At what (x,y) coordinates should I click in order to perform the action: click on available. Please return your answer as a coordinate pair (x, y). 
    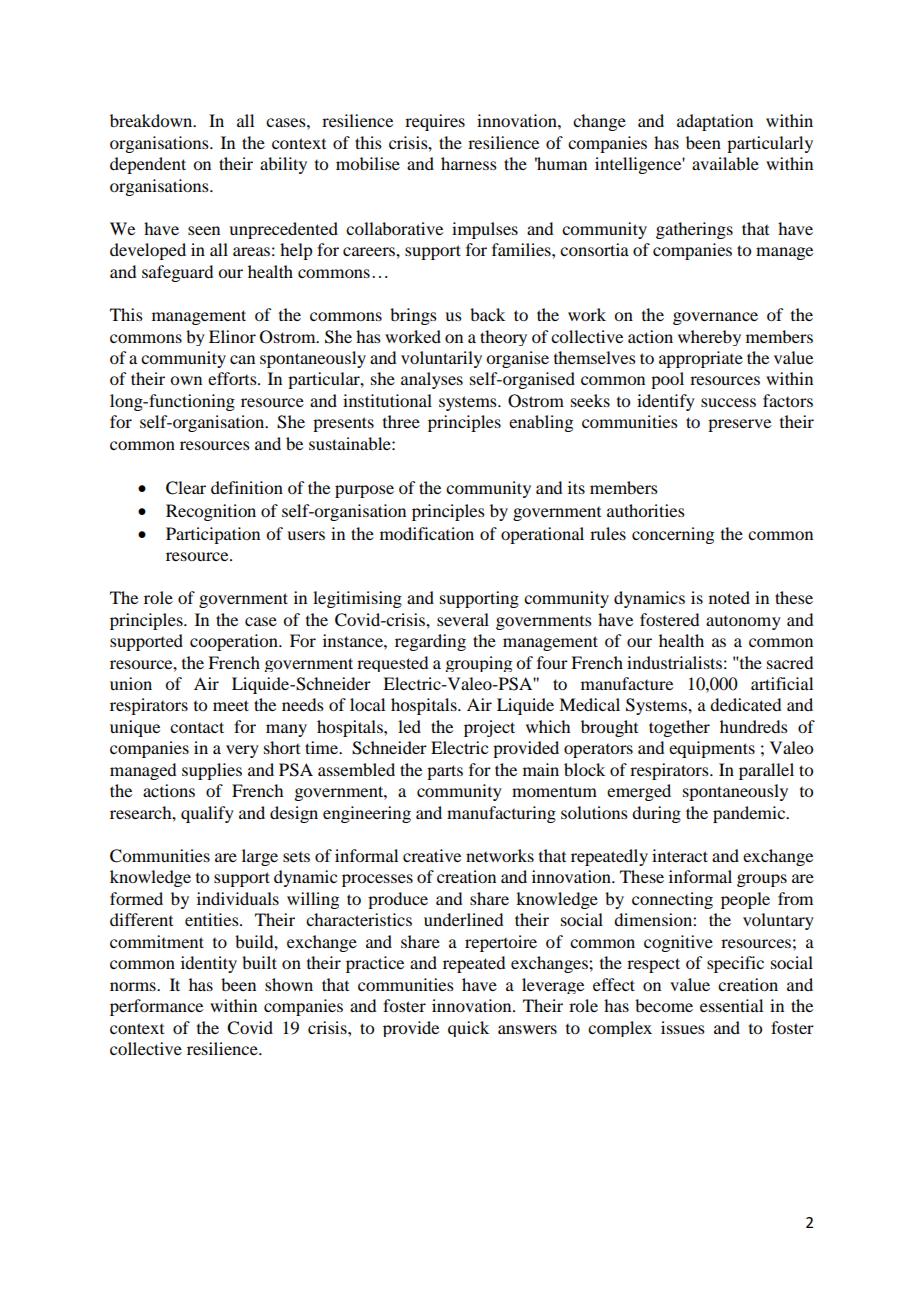
    Looking at the image, I should click on (725, 163).
